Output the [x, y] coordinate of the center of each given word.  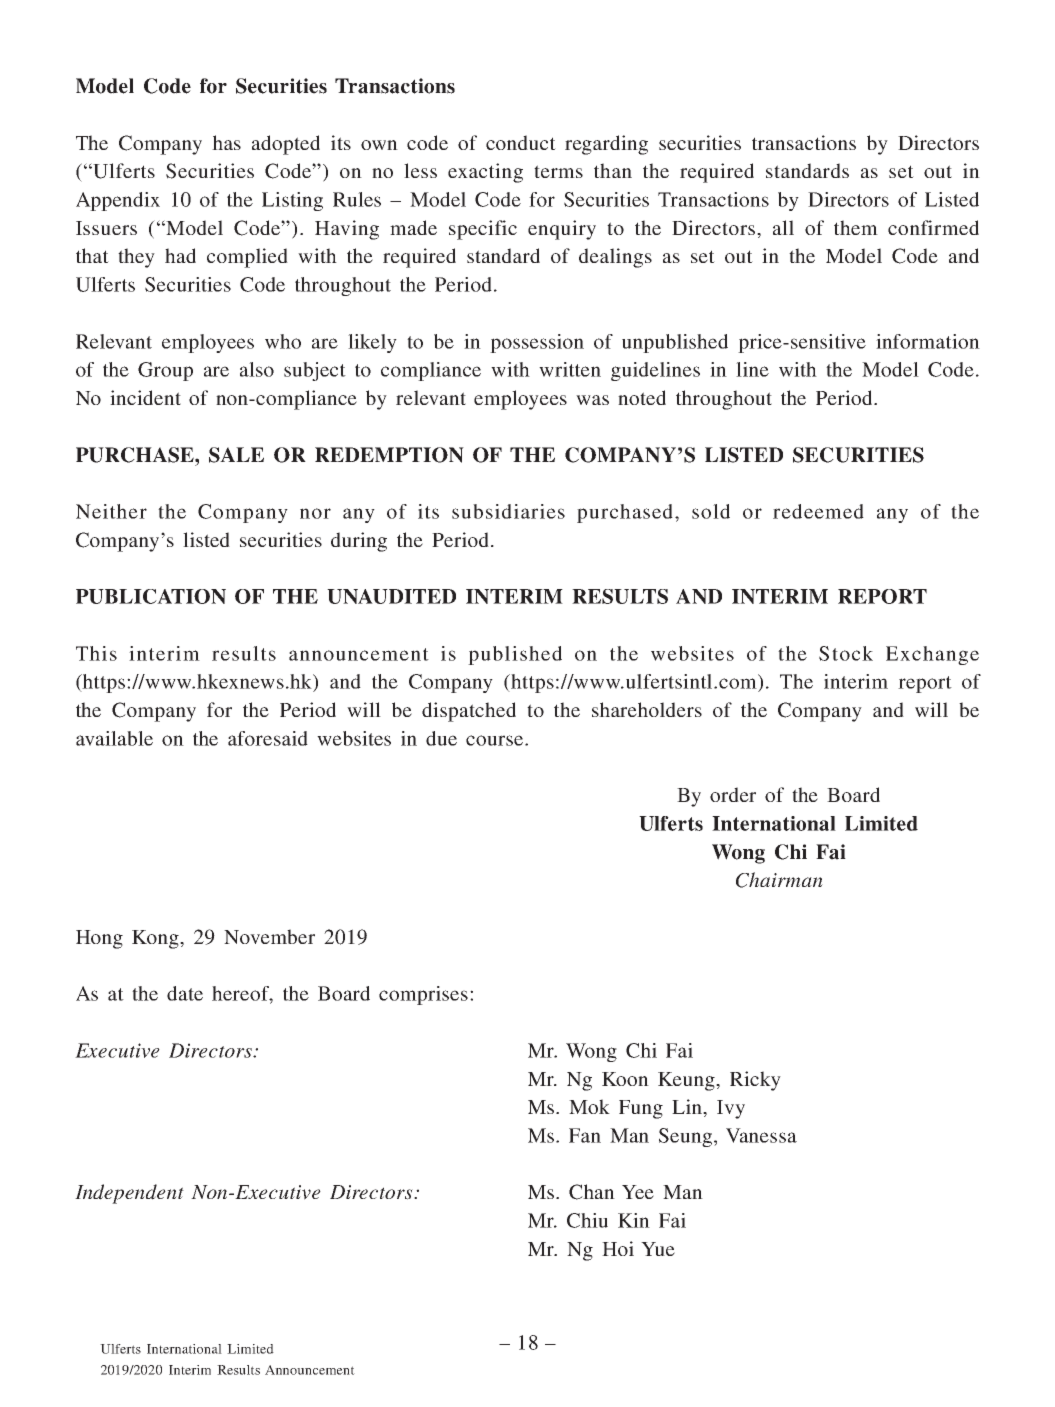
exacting [485, 173]
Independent [129, 1194]
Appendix [118, 201]
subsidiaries [508, 511]
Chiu [587, 1220]
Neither [111, 511]
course [496, 740]
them [856, 227]
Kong [156, 939]
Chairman [779, 880]
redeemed [818, 511]
